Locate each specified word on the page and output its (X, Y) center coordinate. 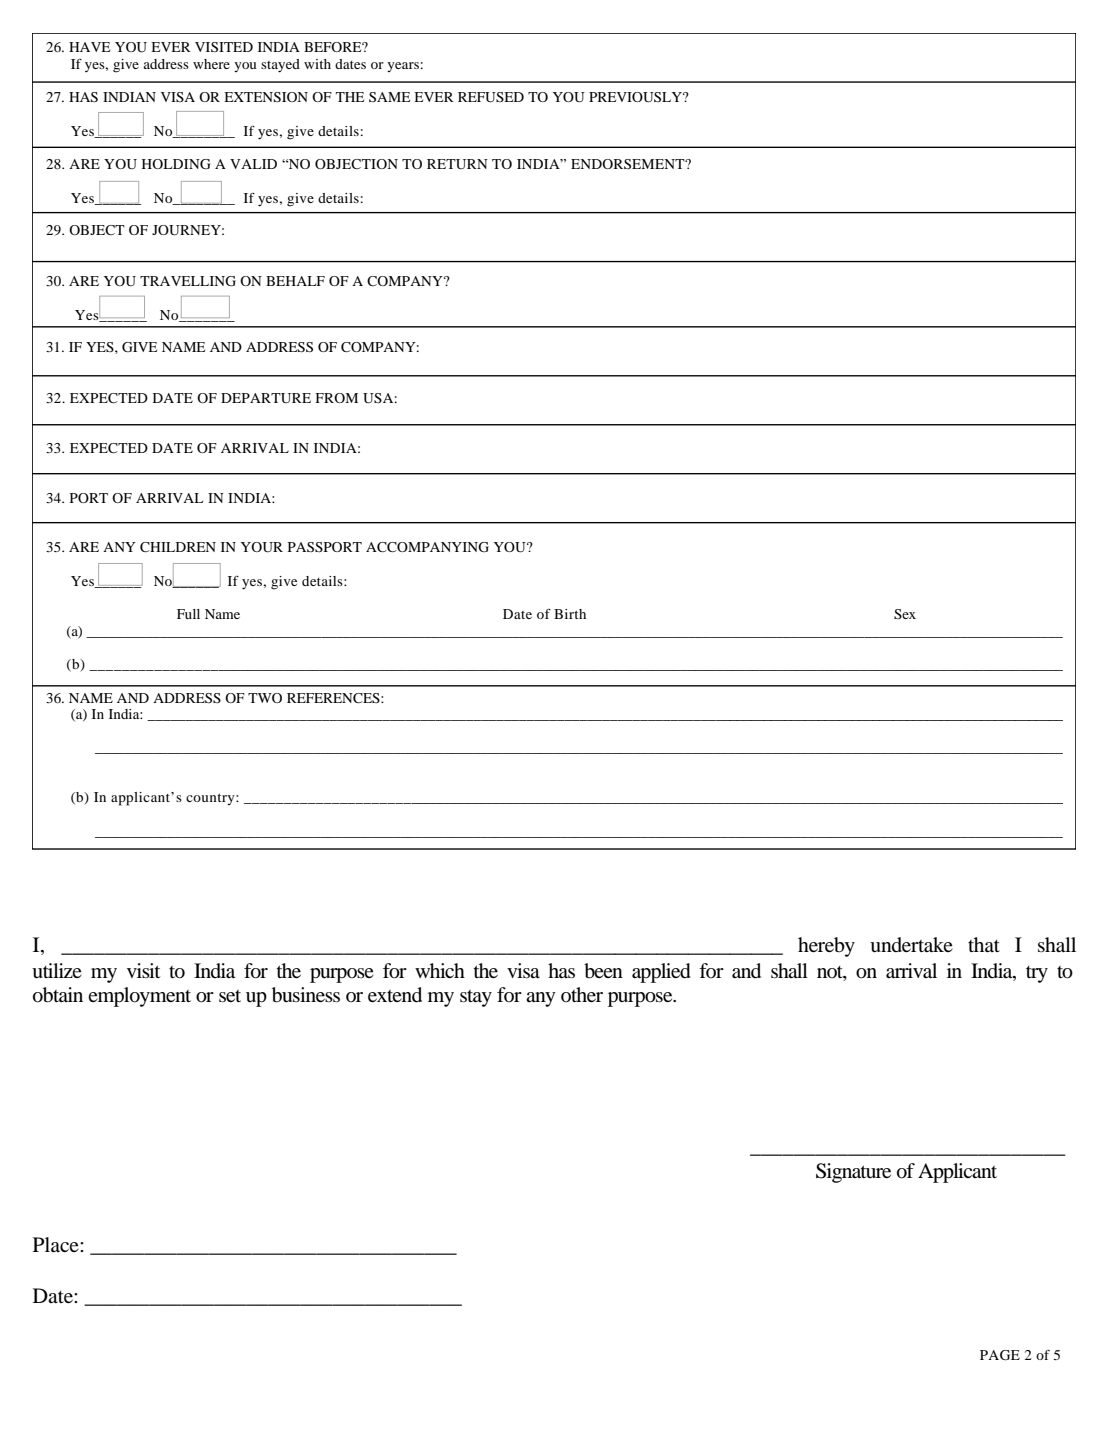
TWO (265, 698)
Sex (905, 614)
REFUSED (491, 97)
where (211, 64)
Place (57, 1244)
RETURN (457, 164)
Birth (570, 614)
